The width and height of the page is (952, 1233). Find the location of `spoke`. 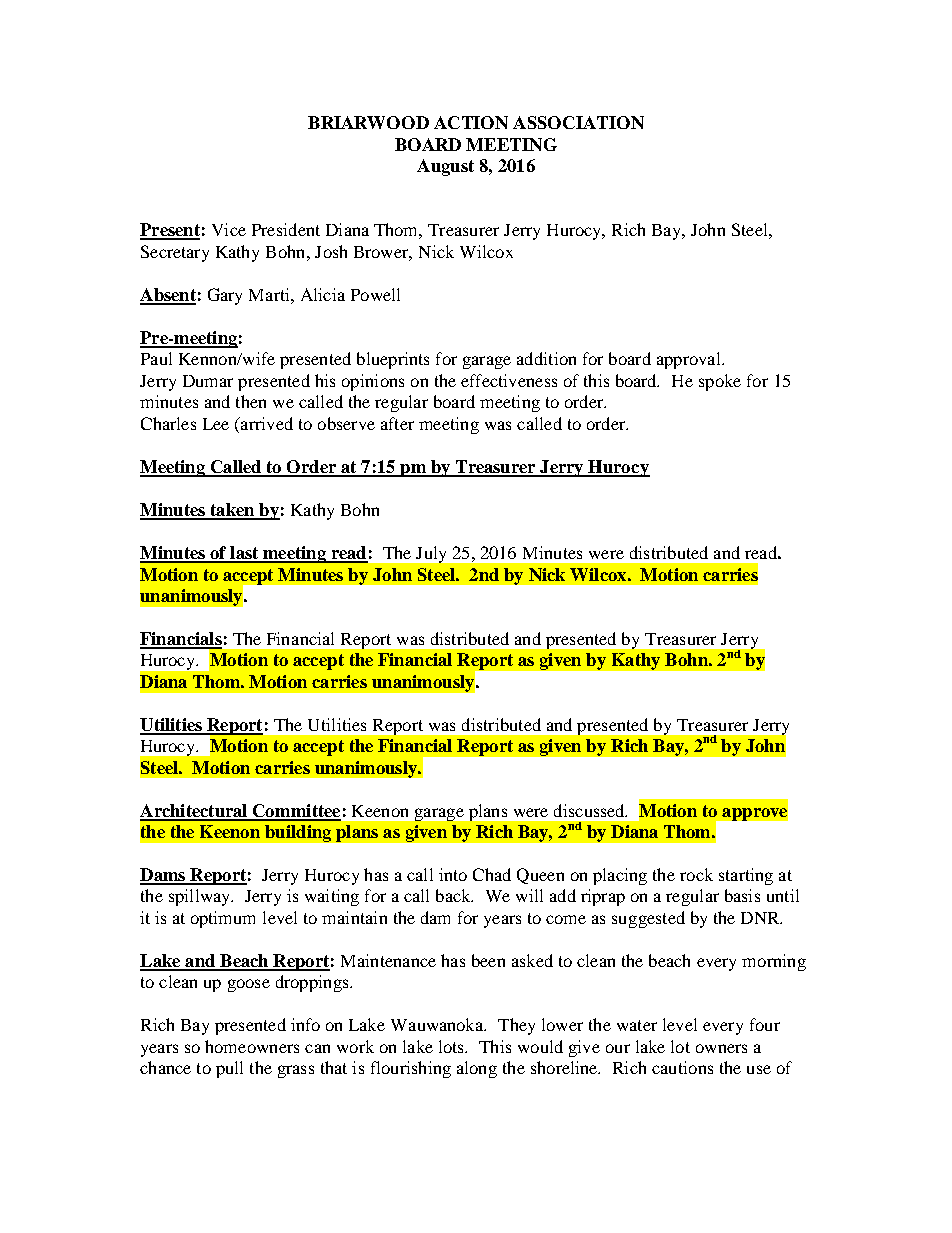

spoke is located at coordinates (720, 382).
